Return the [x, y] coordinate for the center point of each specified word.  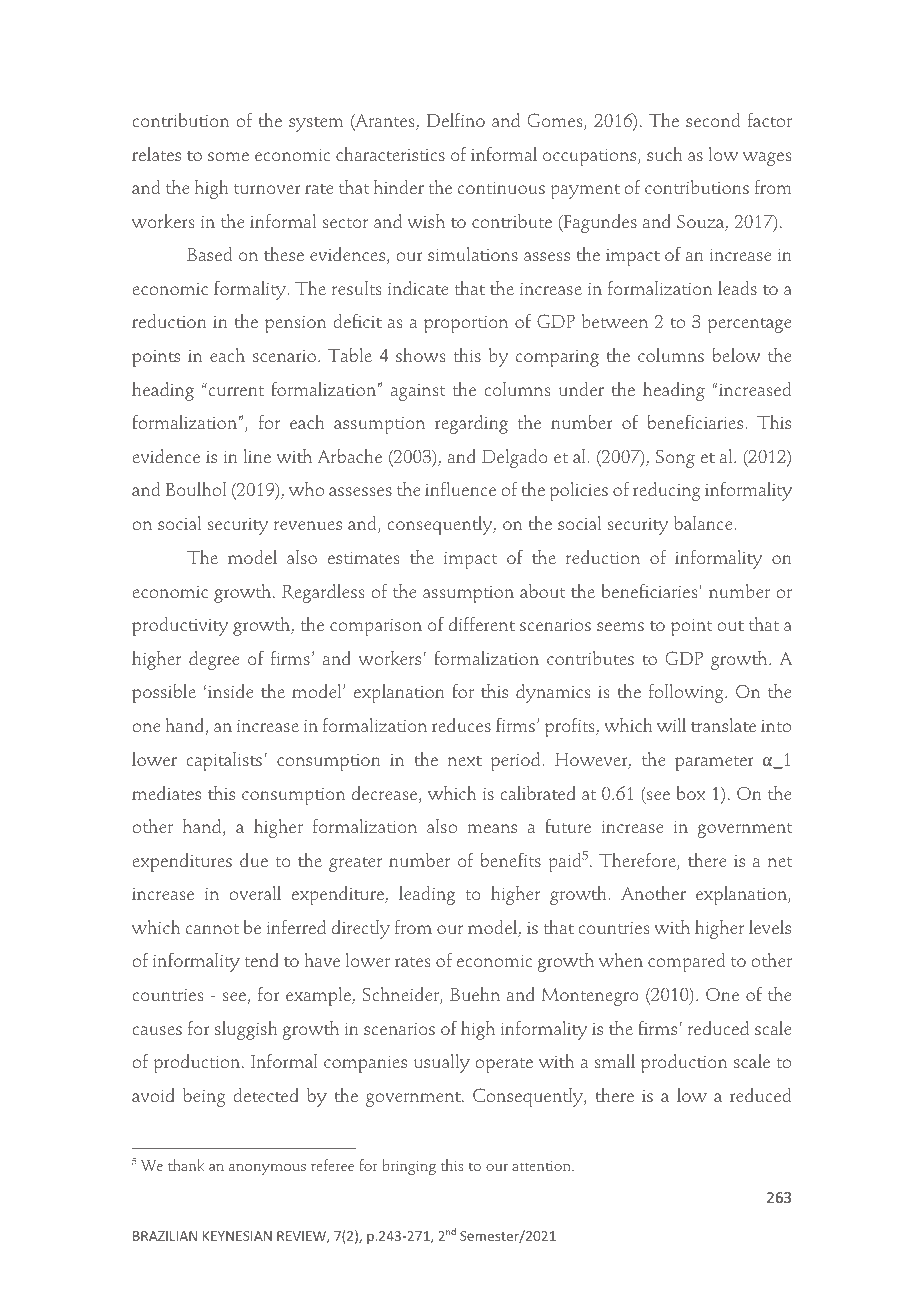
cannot [212, 929]
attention [542, 1166]
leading [427, 895]
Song [675, 458]
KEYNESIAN [237, 1236]
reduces [461, 725]
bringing [409, 1167]
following [687, 693]
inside [230, 691]
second [713, 120]
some [228, 157]
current [236, 391]
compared [686, 962]
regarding [471, 424]
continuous [501, 188]
